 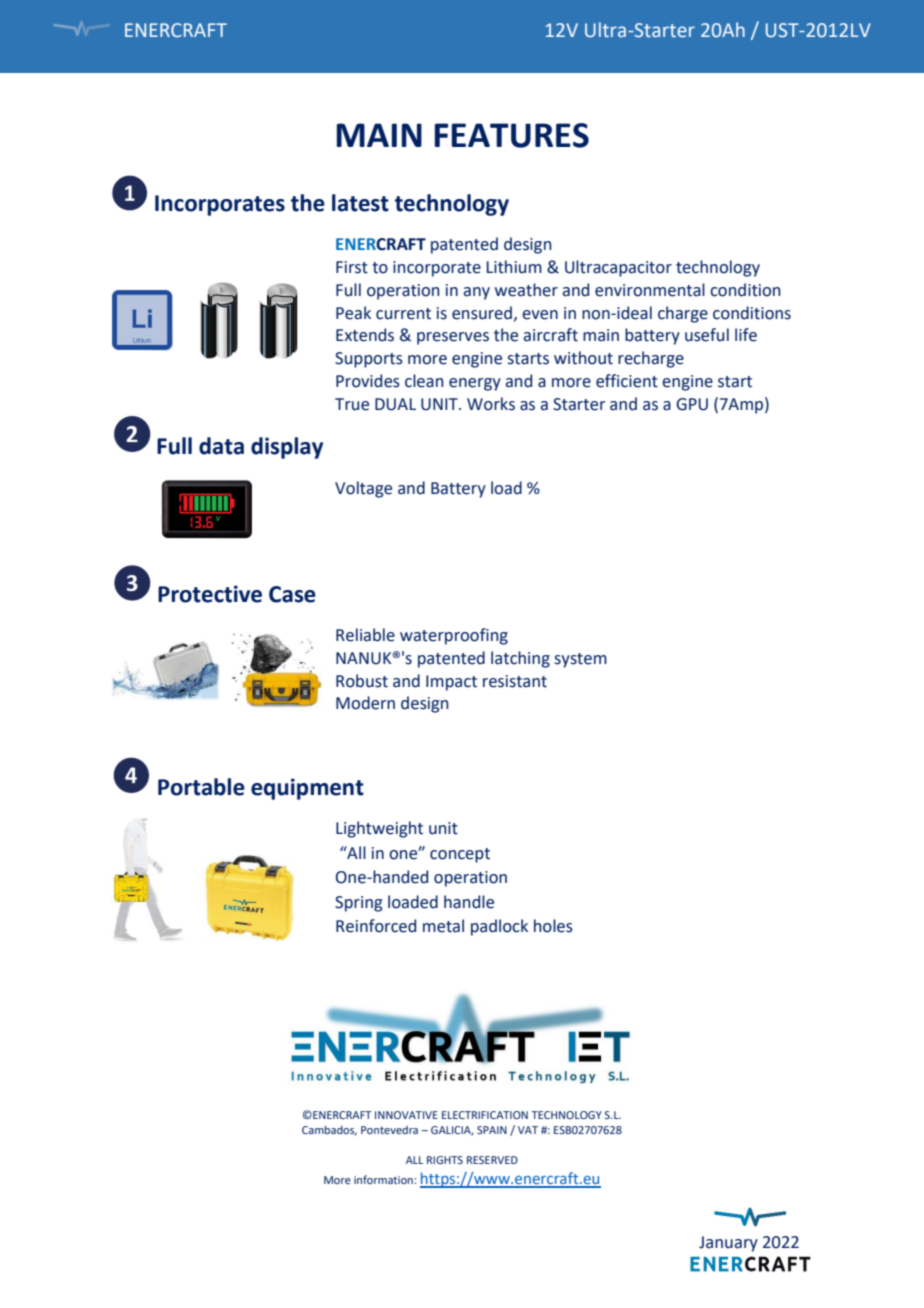 What do you see at coordinates (512, 135) in the image?
I see `FEATURES` at bounding box center [512, 135].
